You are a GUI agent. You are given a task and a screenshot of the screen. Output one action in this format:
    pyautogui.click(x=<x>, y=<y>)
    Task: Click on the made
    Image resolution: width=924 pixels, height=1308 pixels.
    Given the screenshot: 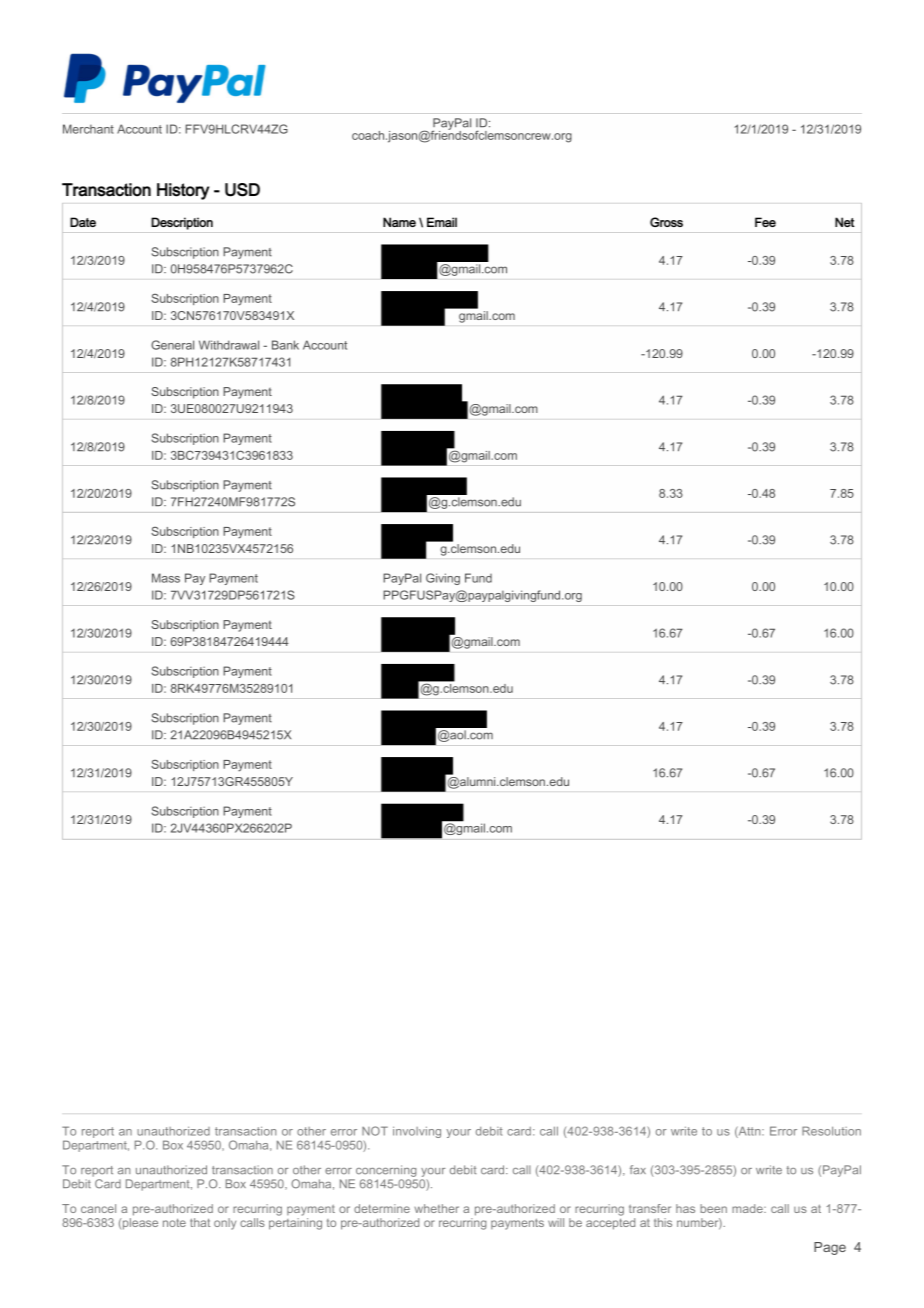 What is the action you would take?
    pyautogui.click(x=748, y=1208)
